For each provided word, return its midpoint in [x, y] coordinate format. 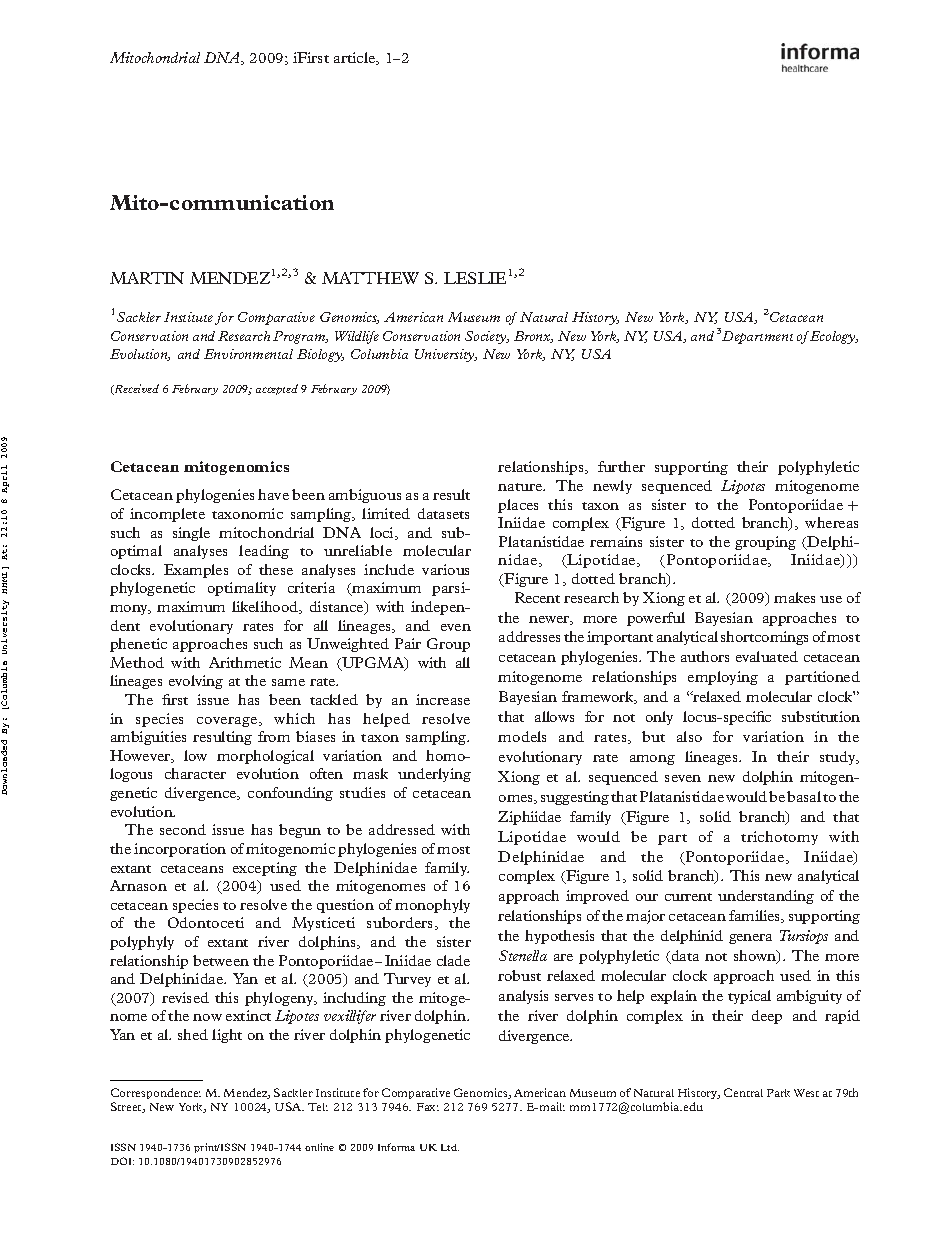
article [356, 58]
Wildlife [357, 337]
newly [612, 487]
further [621, 466]
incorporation [180, 850]
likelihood [266, 607]
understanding [766, 897]
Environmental [248, 354]
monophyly [432, 906]
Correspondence [156, 1095]
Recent [537, 597]
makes [794, 597]
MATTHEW [370, 278]
